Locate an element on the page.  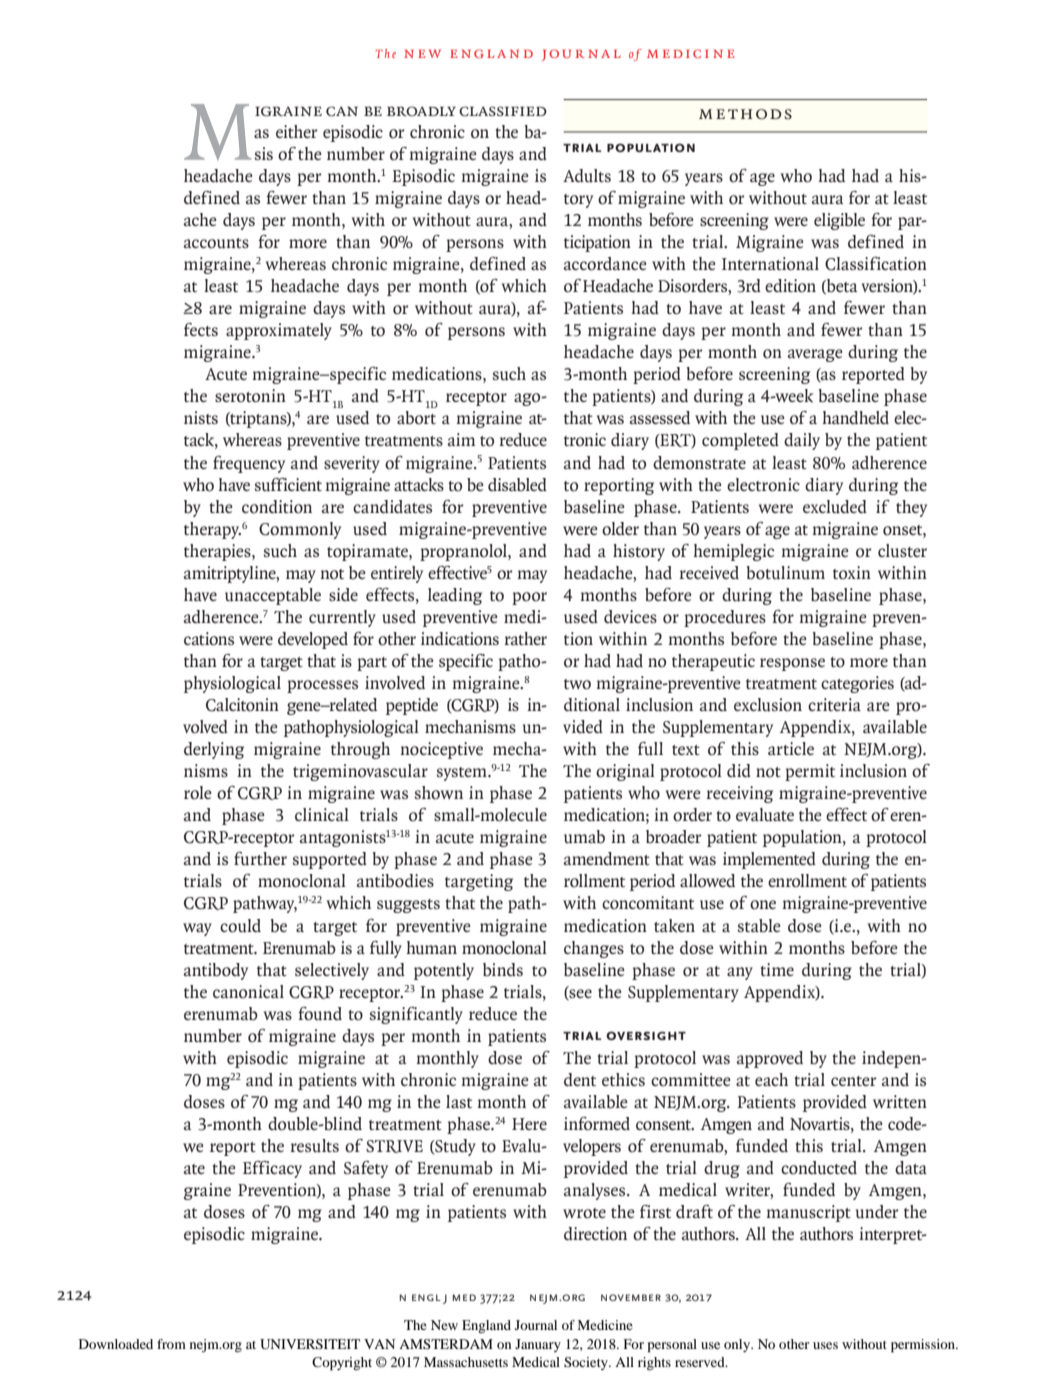
article is located at coordinates (791, 748).
